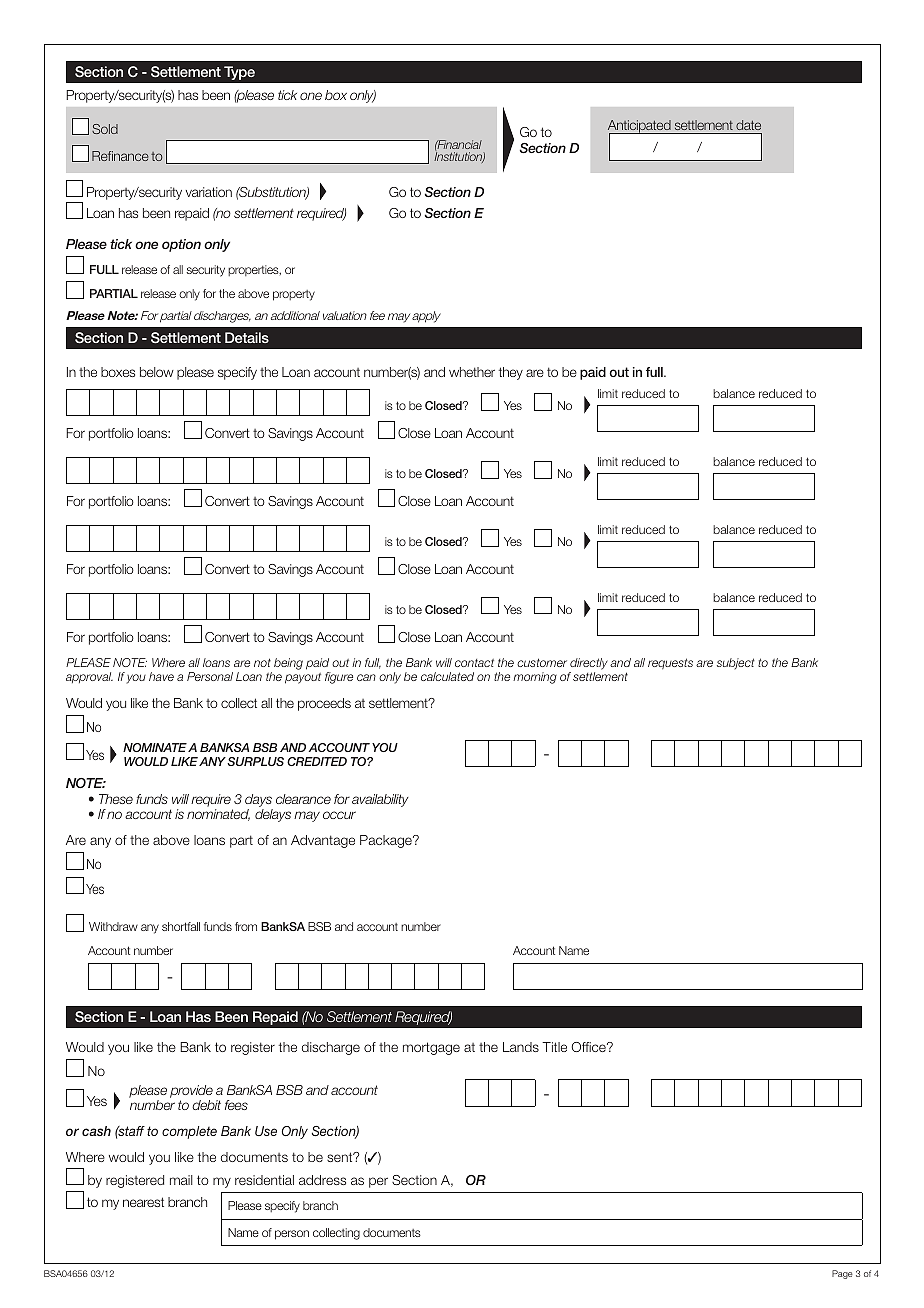  Describe the element at coordinates (590, 1047) in the image. I see `Office` at that location.
